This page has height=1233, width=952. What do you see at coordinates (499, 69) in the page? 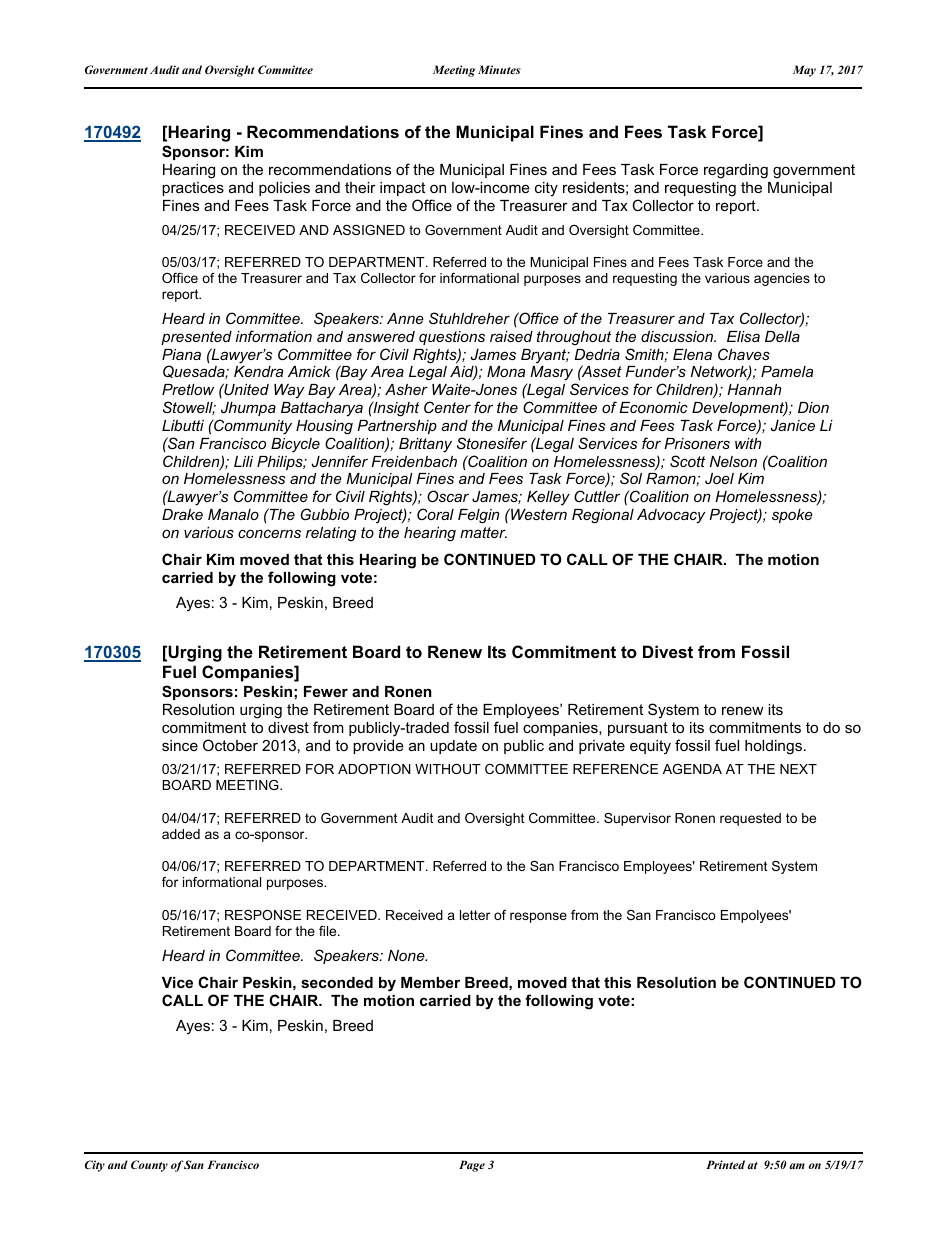
I see `Minutes` at bounding box center [499, 69].
